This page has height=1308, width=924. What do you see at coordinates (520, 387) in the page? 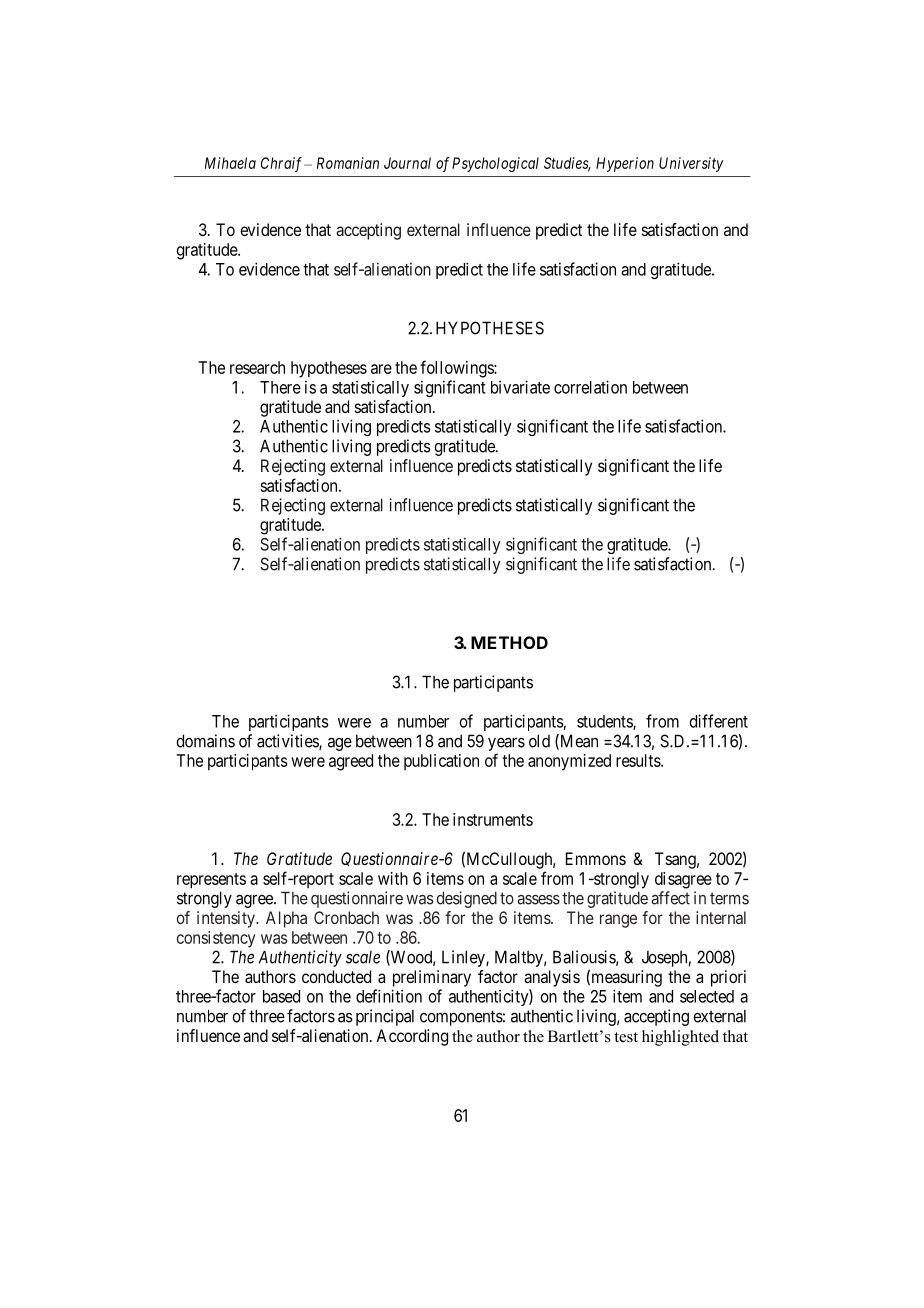
I see `bivariate` at bounding box center [520, 387].
